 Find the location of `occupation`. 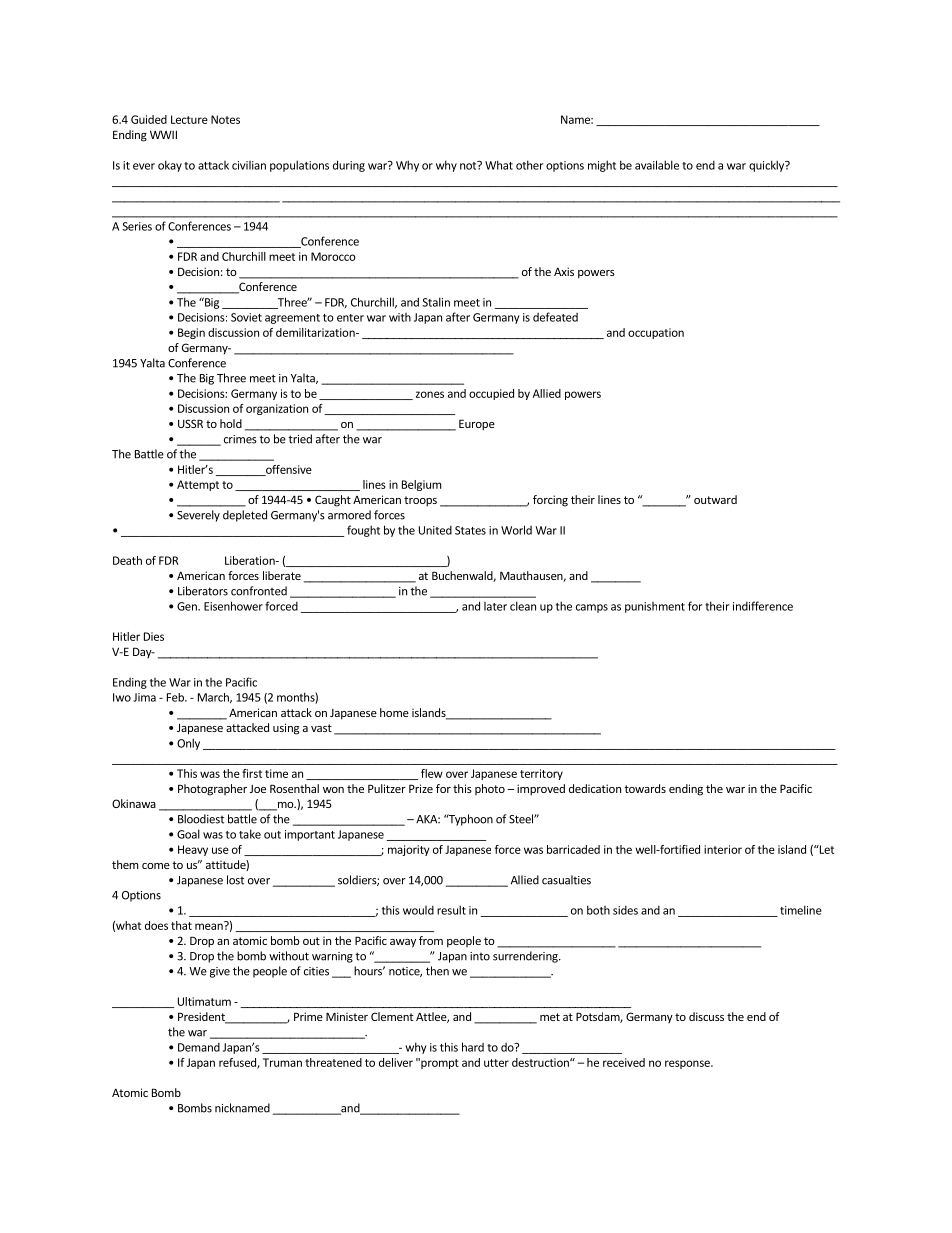

occupation is located at coordinates (656, 333).
